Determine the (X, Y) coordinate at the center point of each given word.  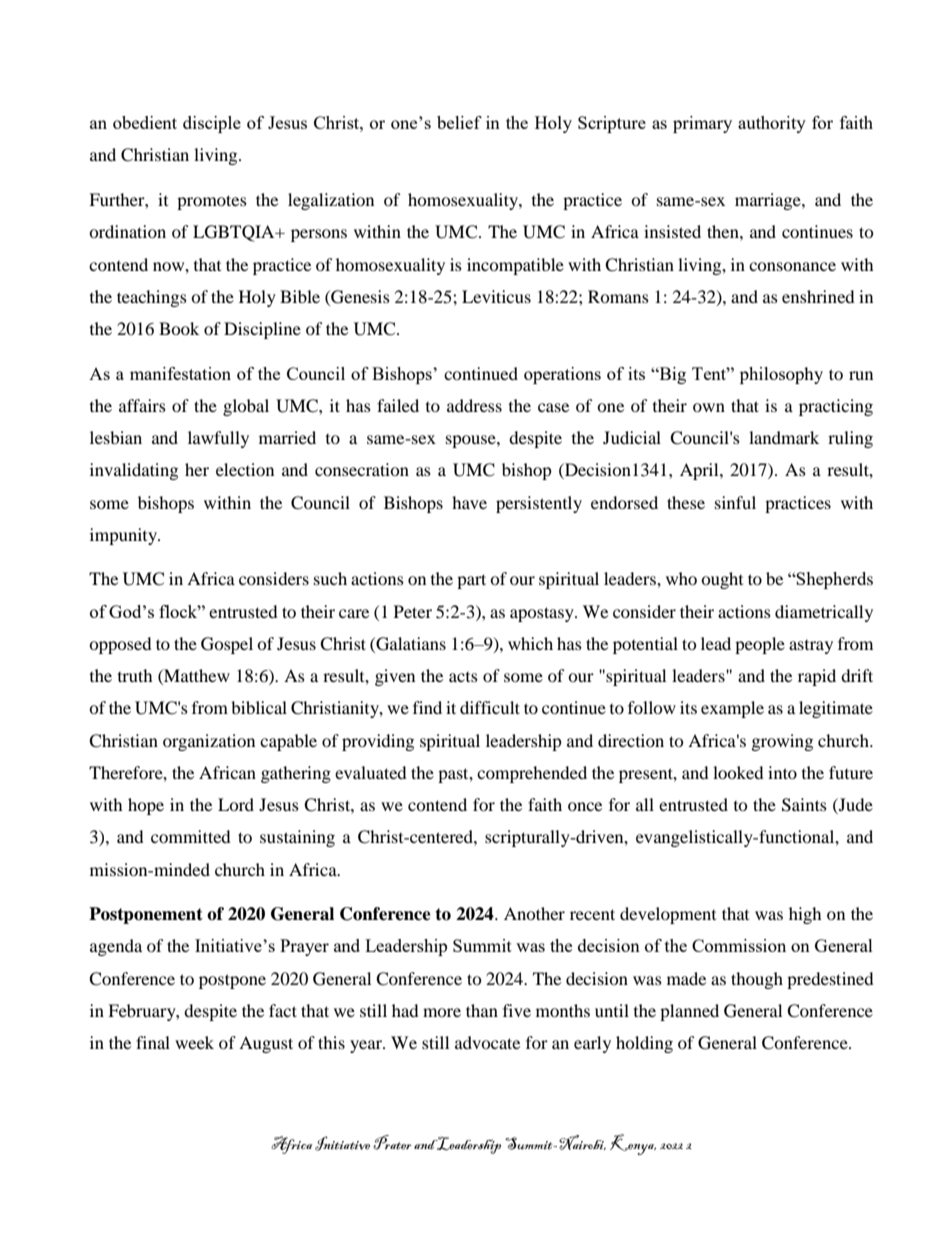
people (760, 645)
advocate (487, 1042)
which (530, 643)
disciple (212, 124)
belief (459, 122)
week (194, 1042)
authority (772, 124)
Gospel (227, 645)
